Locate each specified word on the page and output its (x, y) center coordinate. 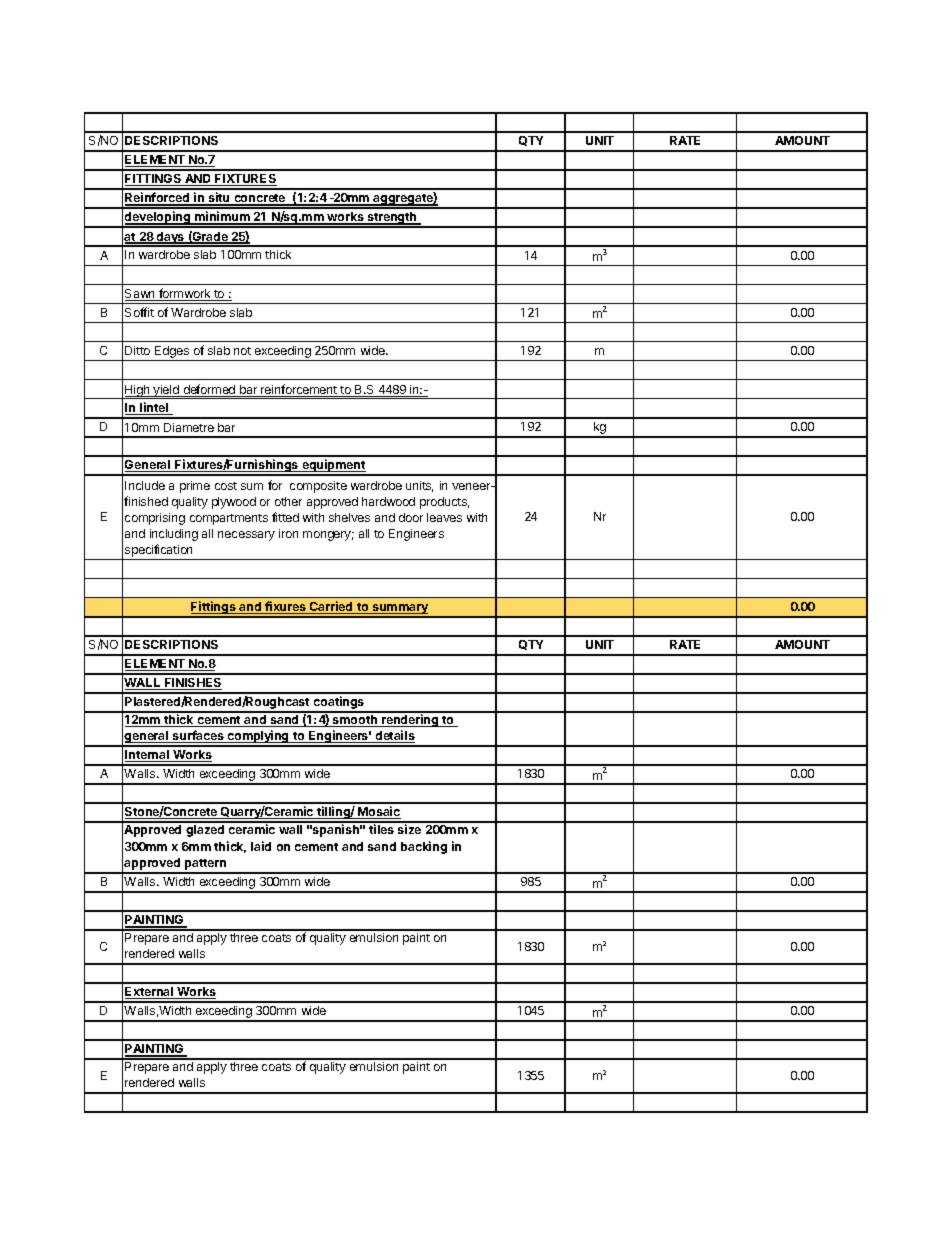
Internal (148, 756)
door (411, 517)
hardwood (388, 501)
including (174, 535)
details (394, 736)
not (242, 351)
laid (261, 846)
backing (424, 847)
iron (288, 533)
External (150, 993)
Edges (172, 352)
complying (258, 738)
